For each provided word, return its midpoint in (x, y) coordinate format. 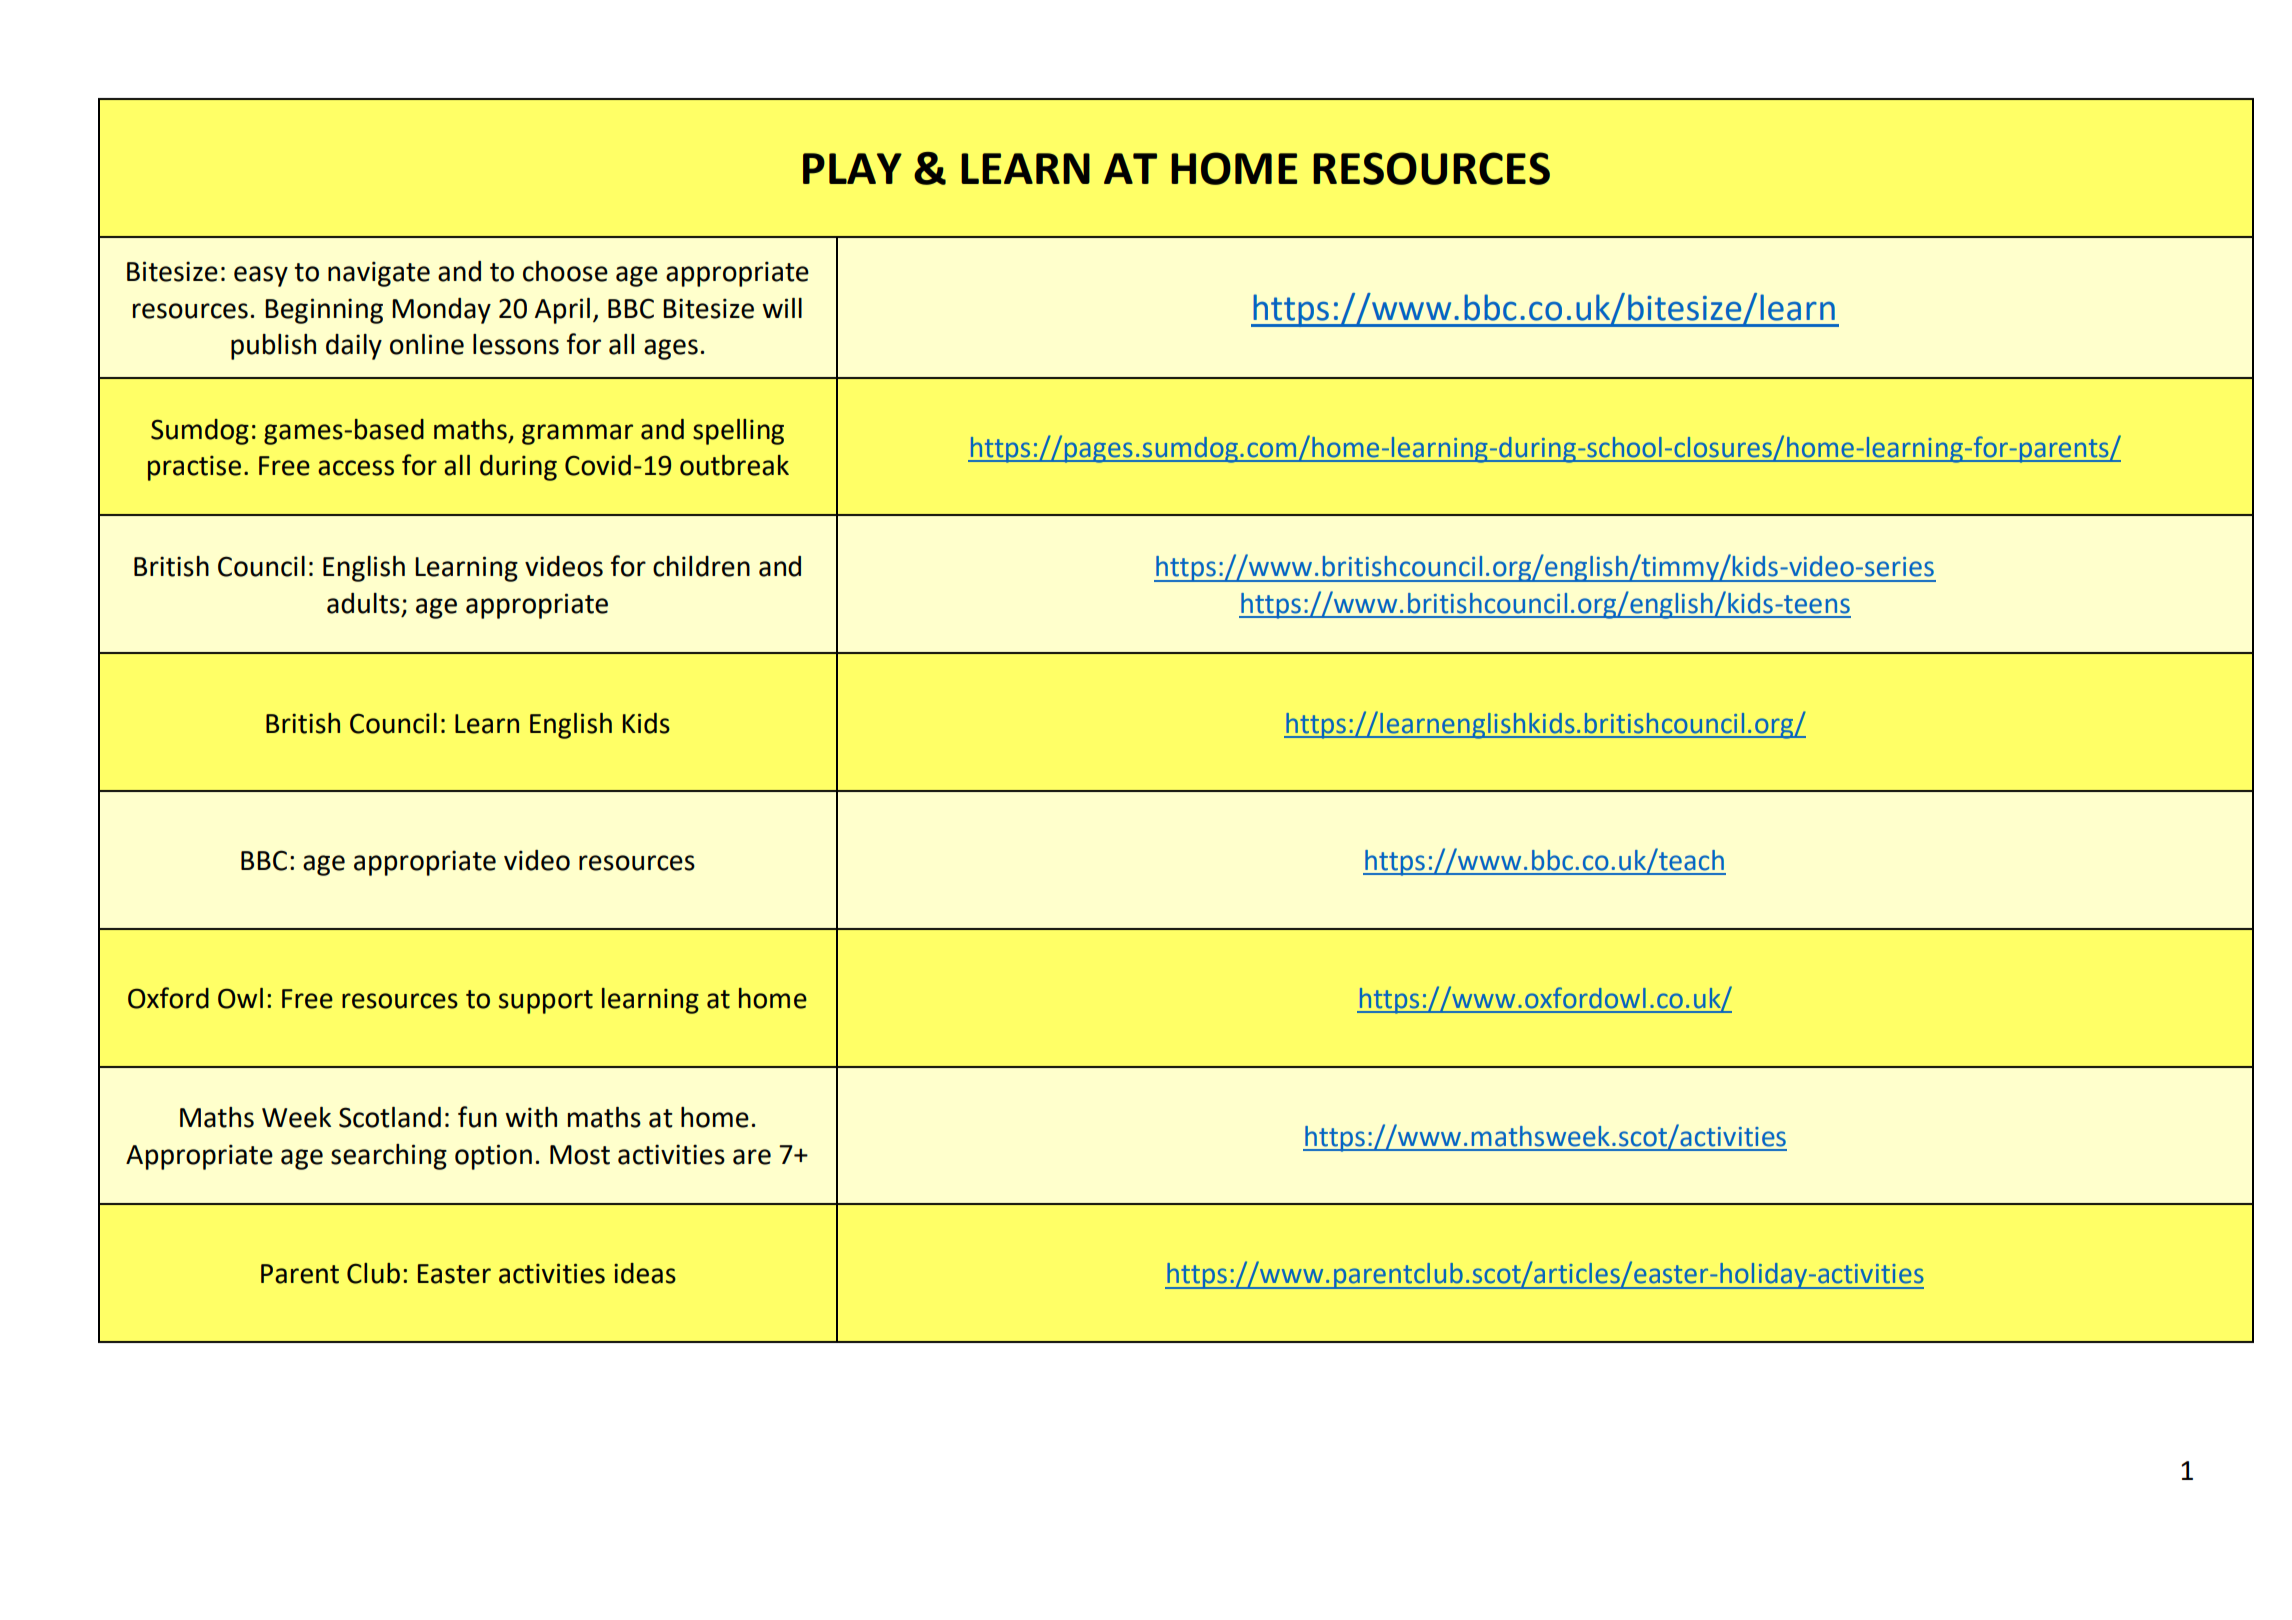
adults (363, 603)
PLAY (852, 168)
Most (580, 1155)
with (531, 1117)
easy (261, 276)
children (701, 566)
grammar (577, 434)
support (546, 1002)
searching (389, 1157)
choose (565, 271)
